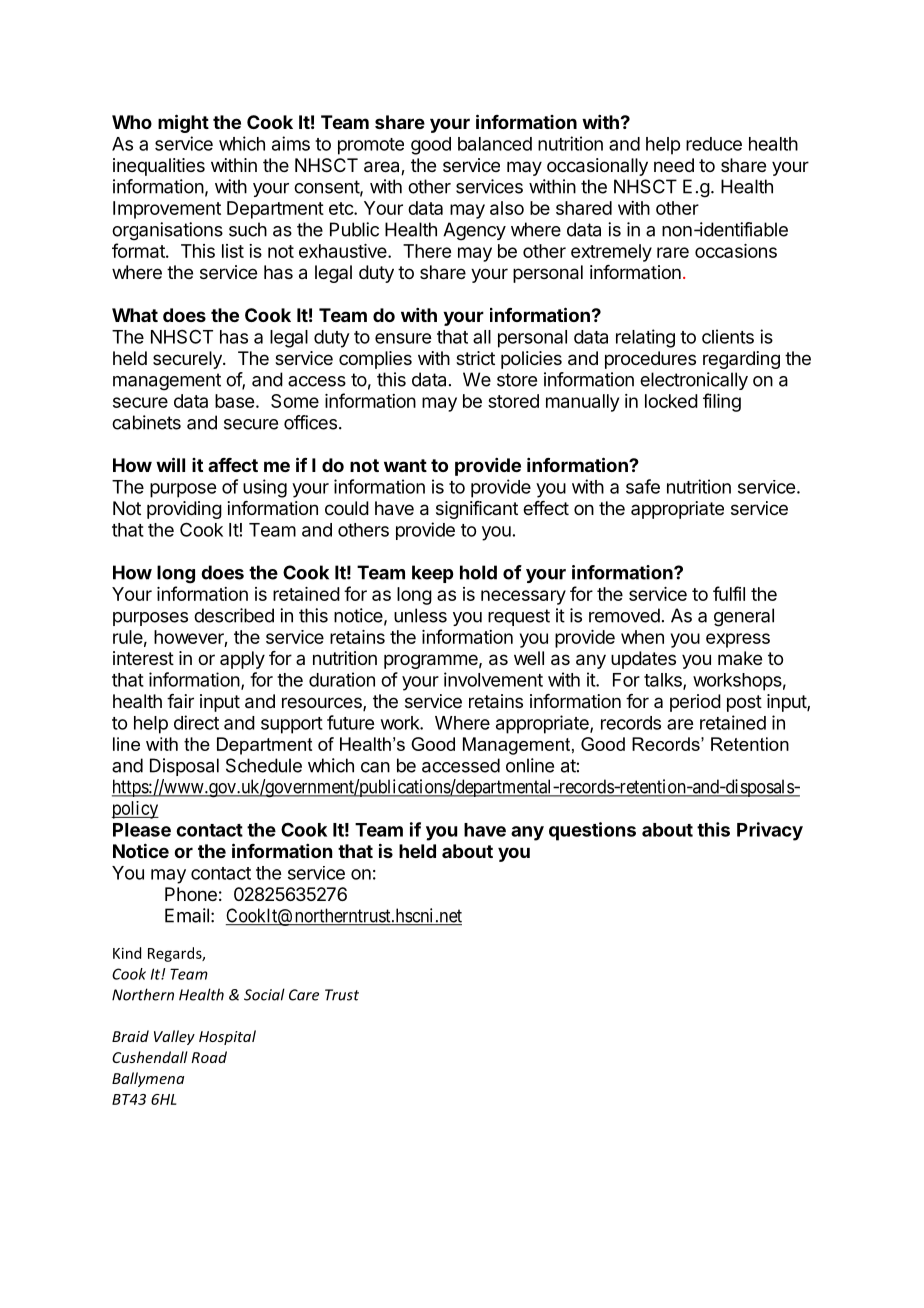 The image size is (924, 1308). I want to click on reduce, so click(714, 144).
